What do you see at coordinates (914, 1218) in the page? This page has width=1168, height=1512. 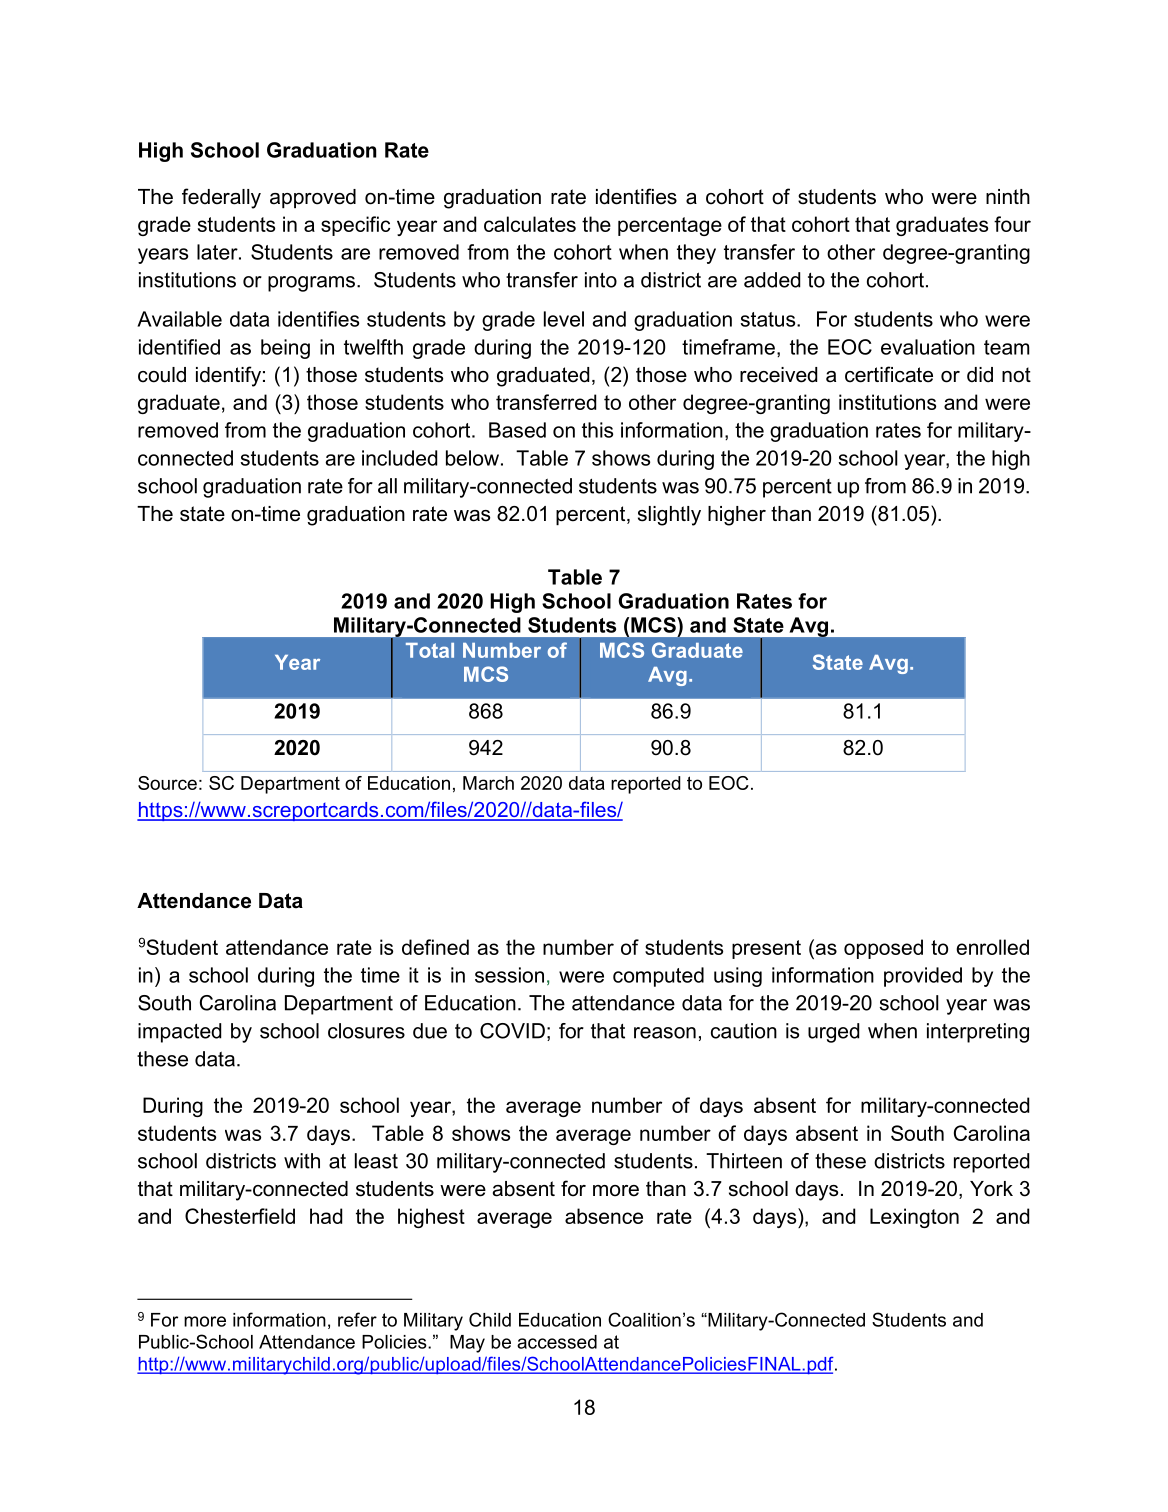 I see `Lexington` at bounding box center [914, 1218].
